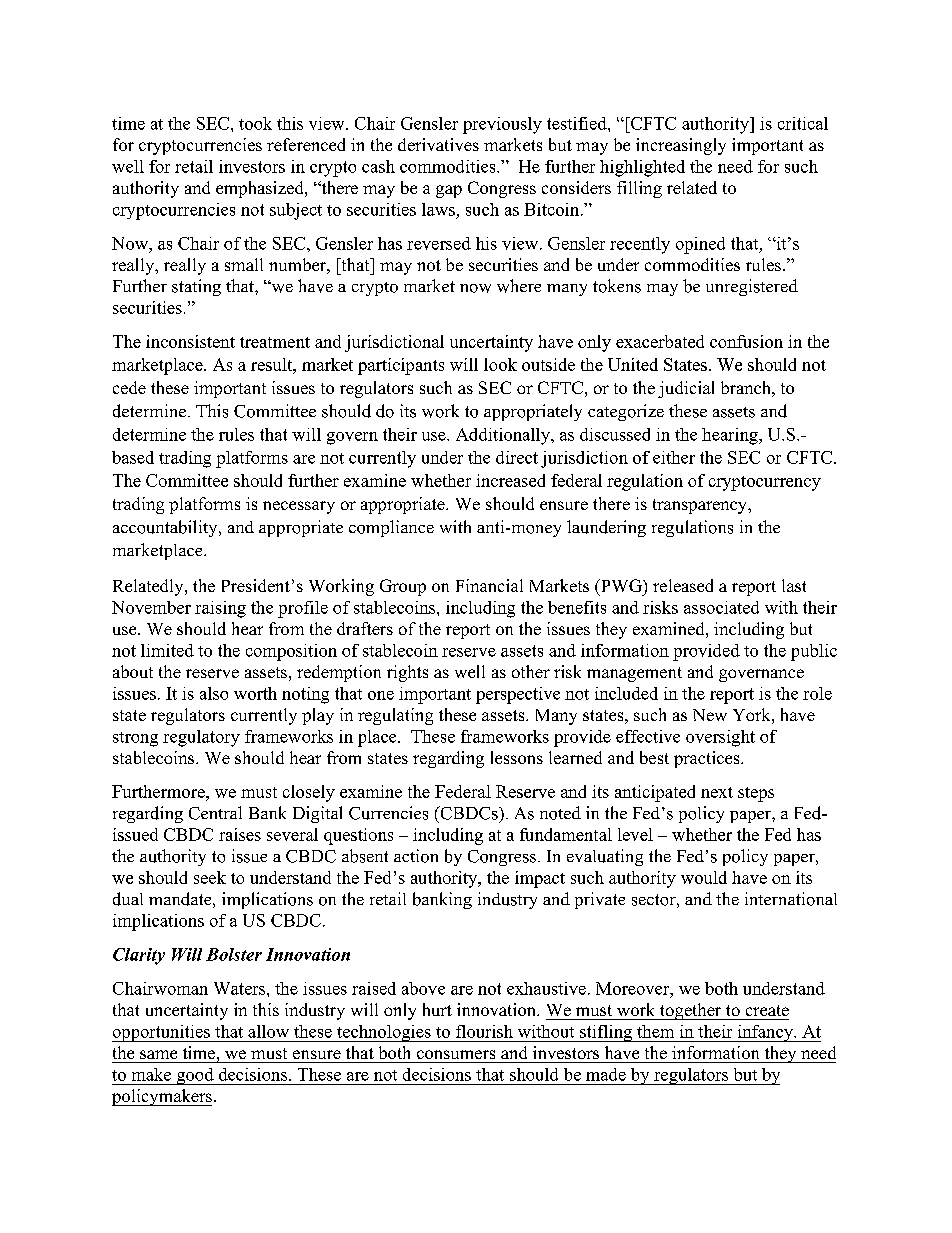  Describe the element at coordinates (756, 794) in the image. I see `steps` at that location.
